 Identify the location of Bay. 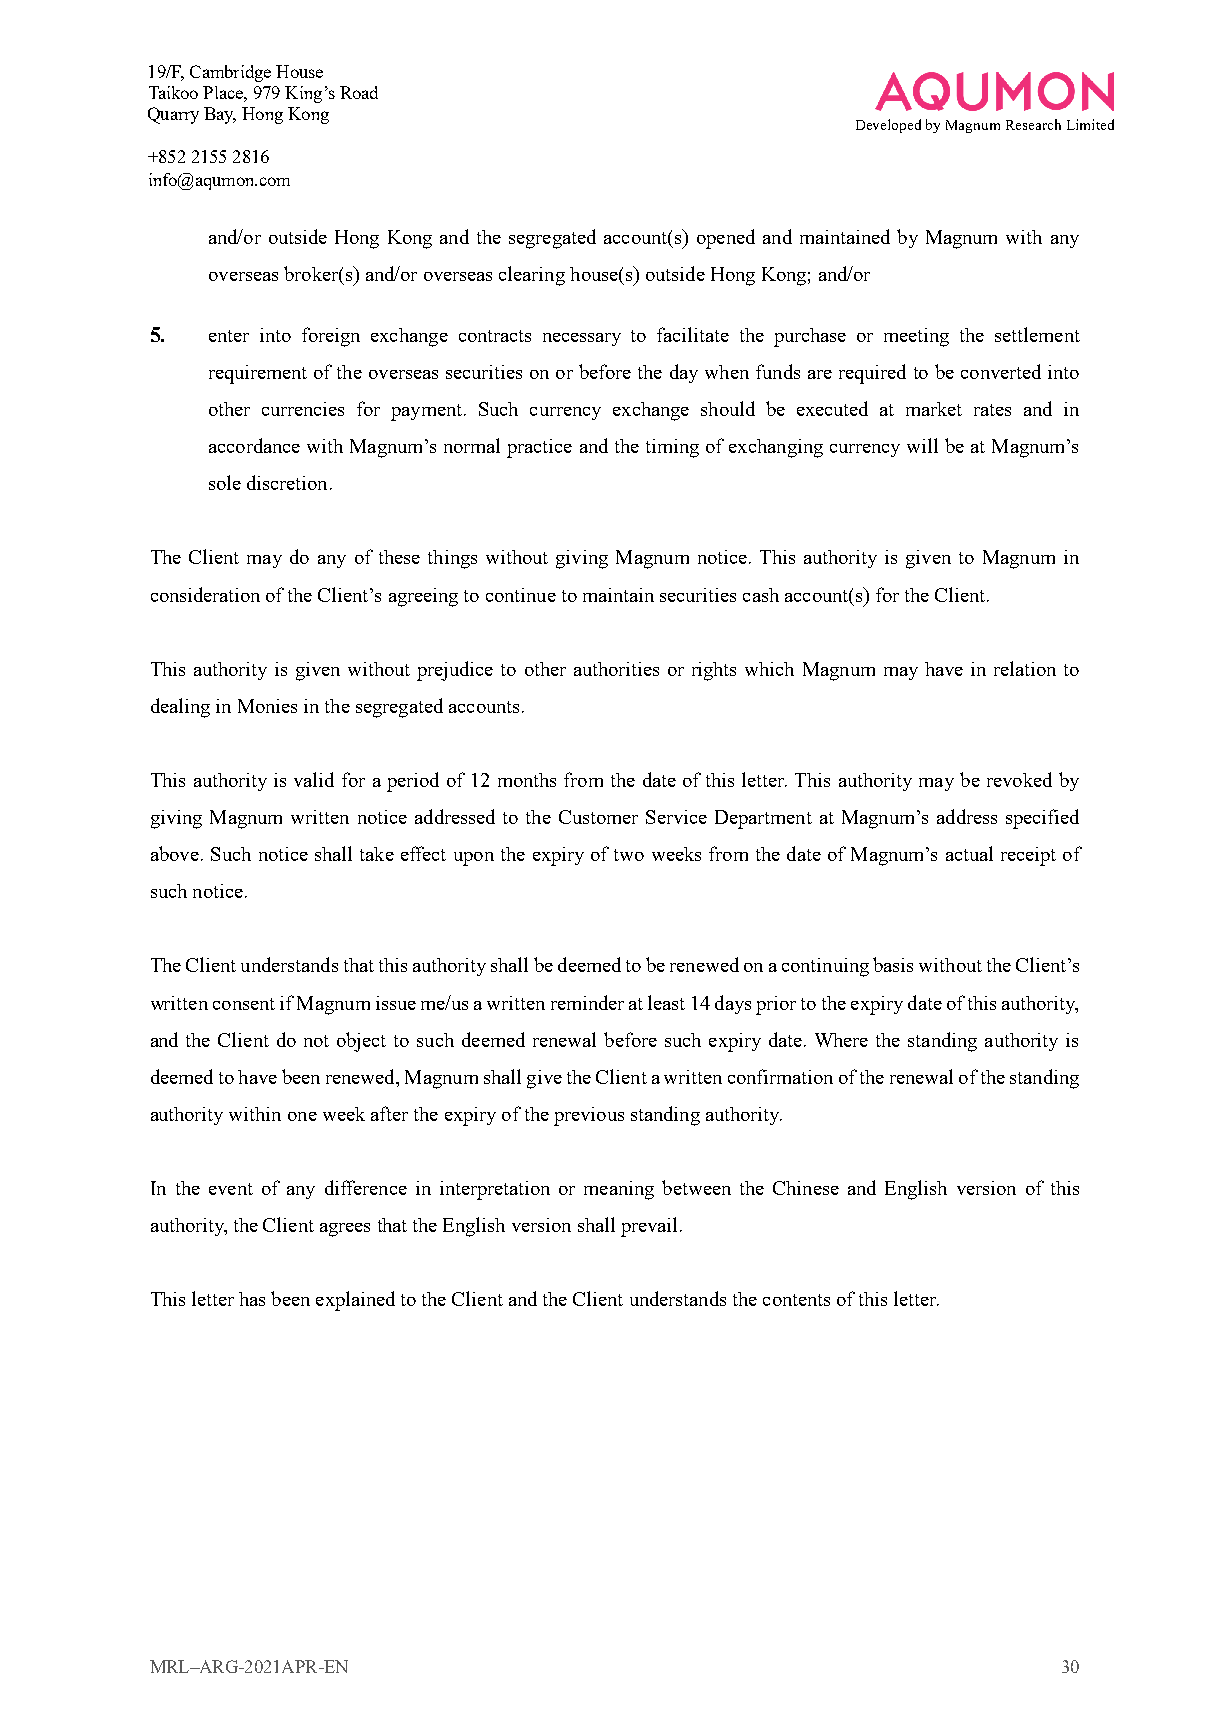
(220, 115).
